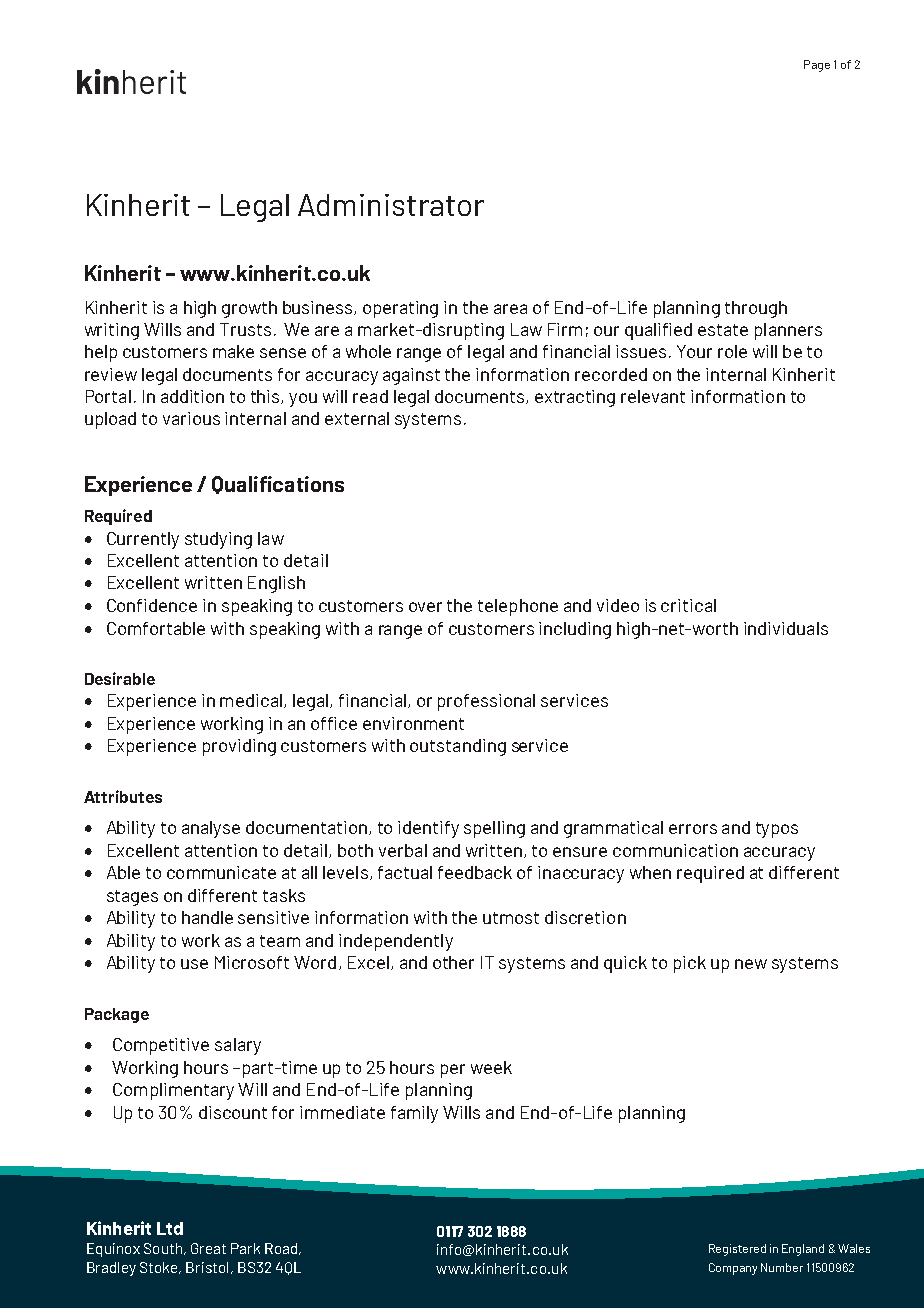 The image size is (924, 1308). I want to click on area, so click(510, 309).
